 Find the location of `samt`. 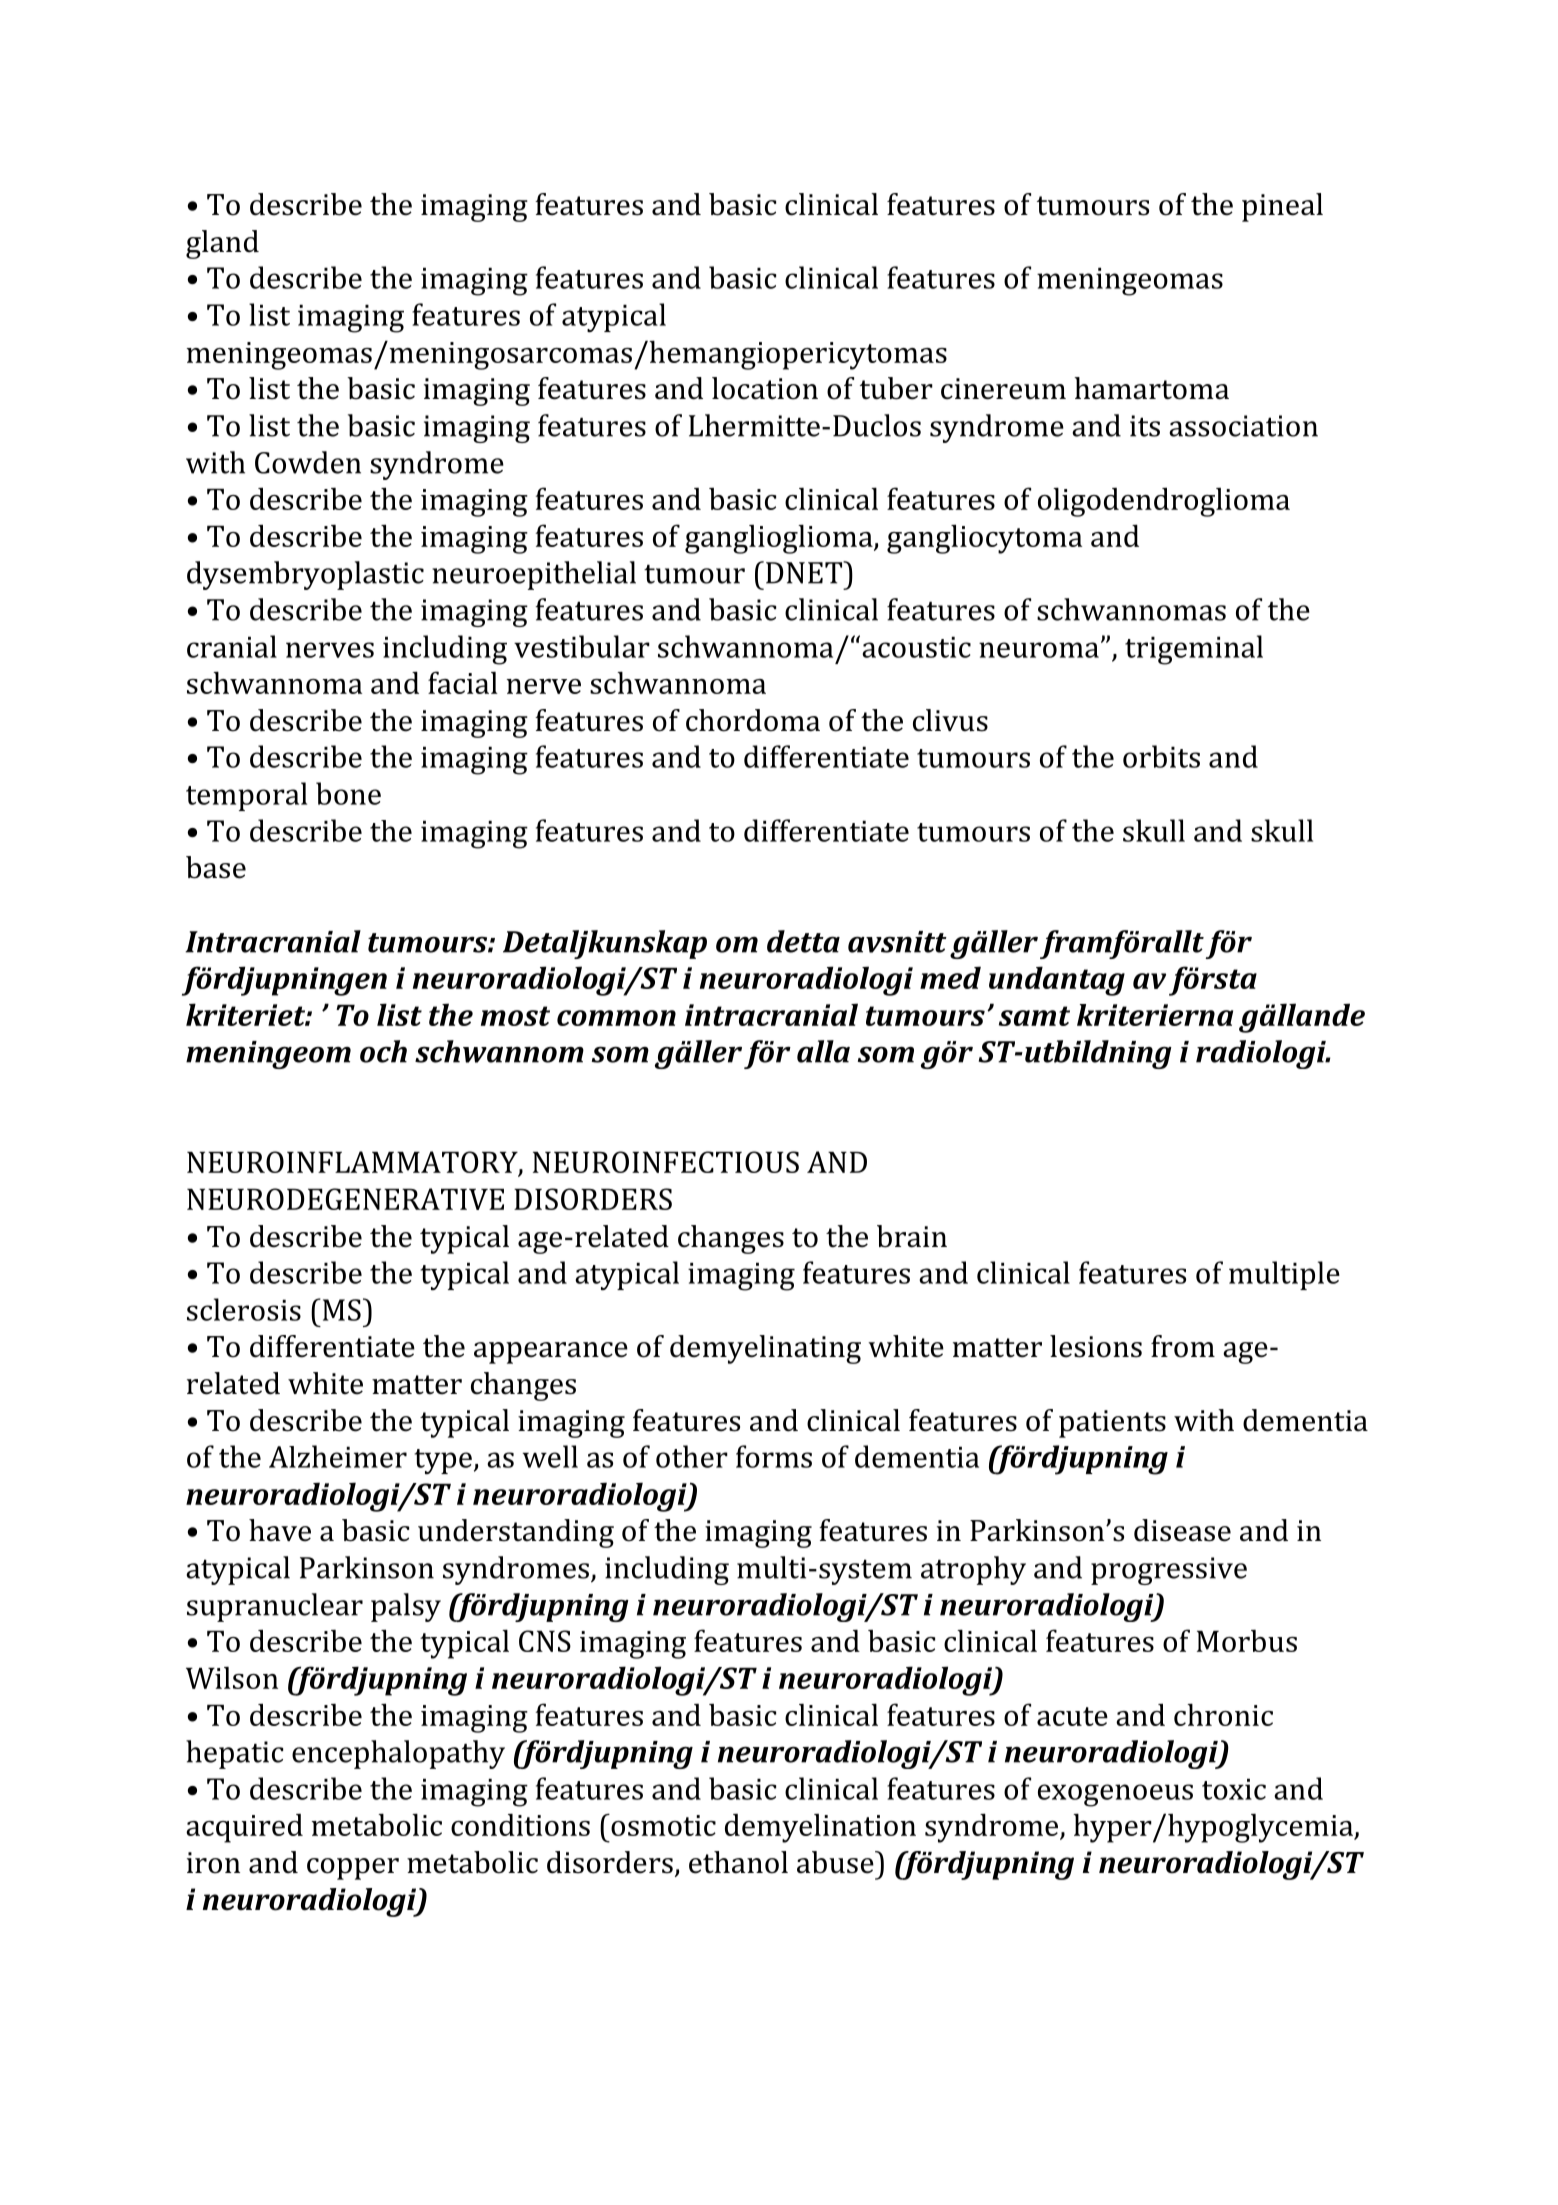

samt is located at coordinates (1034, 1016).
